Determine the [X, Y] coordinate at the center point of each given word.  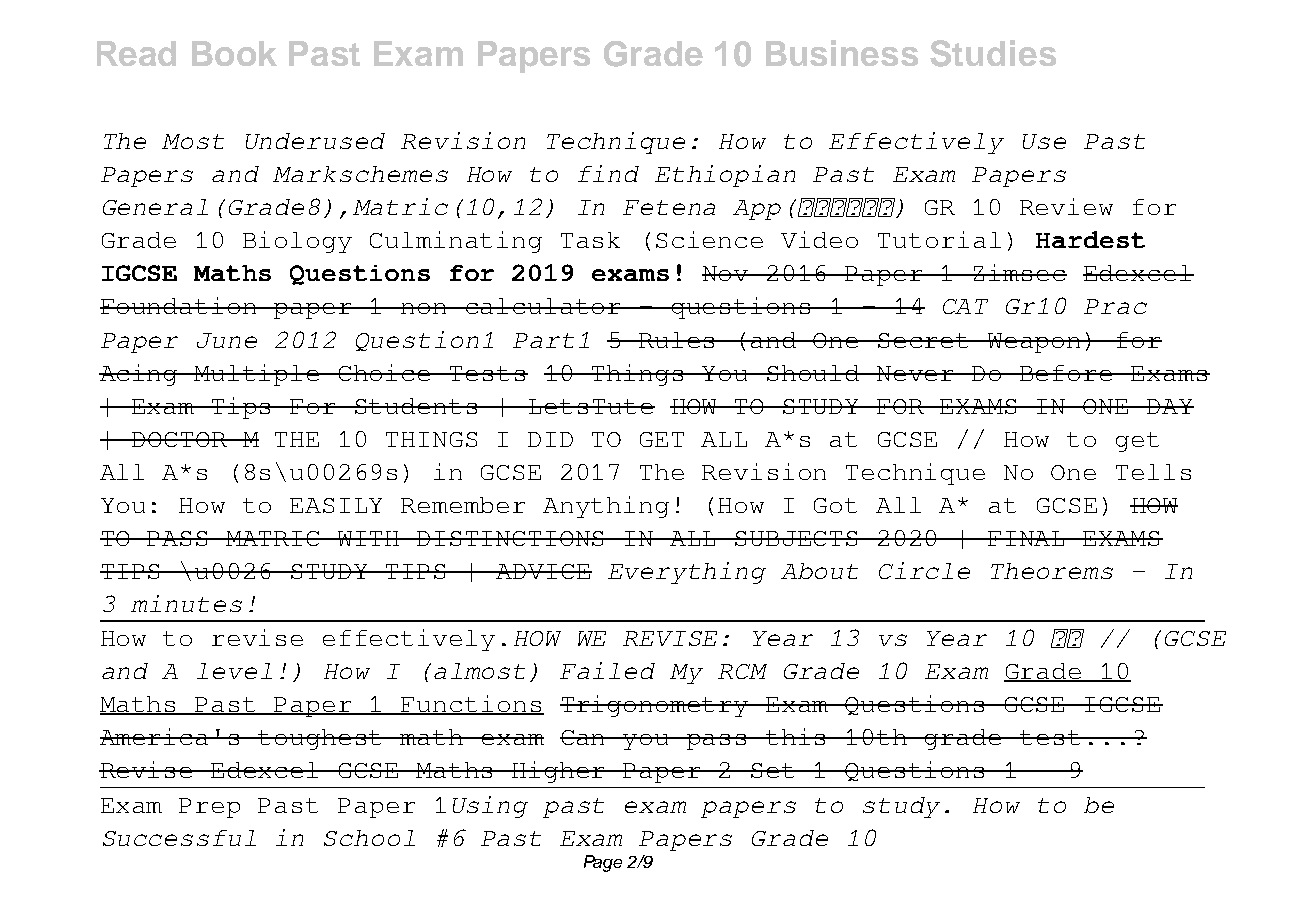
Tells [1153, 472]
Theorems [1052, 571]
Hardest [1090, 239]
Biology [297, 242]
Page [603, 863]
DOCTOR [179, 439]
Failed [607, 670]
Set [773, 770]
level [234, 671]
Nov [727, 273]
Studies [993, 53]
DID [550, 439]
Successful [179, 838]
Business [842, 53]
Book [234, 53]
